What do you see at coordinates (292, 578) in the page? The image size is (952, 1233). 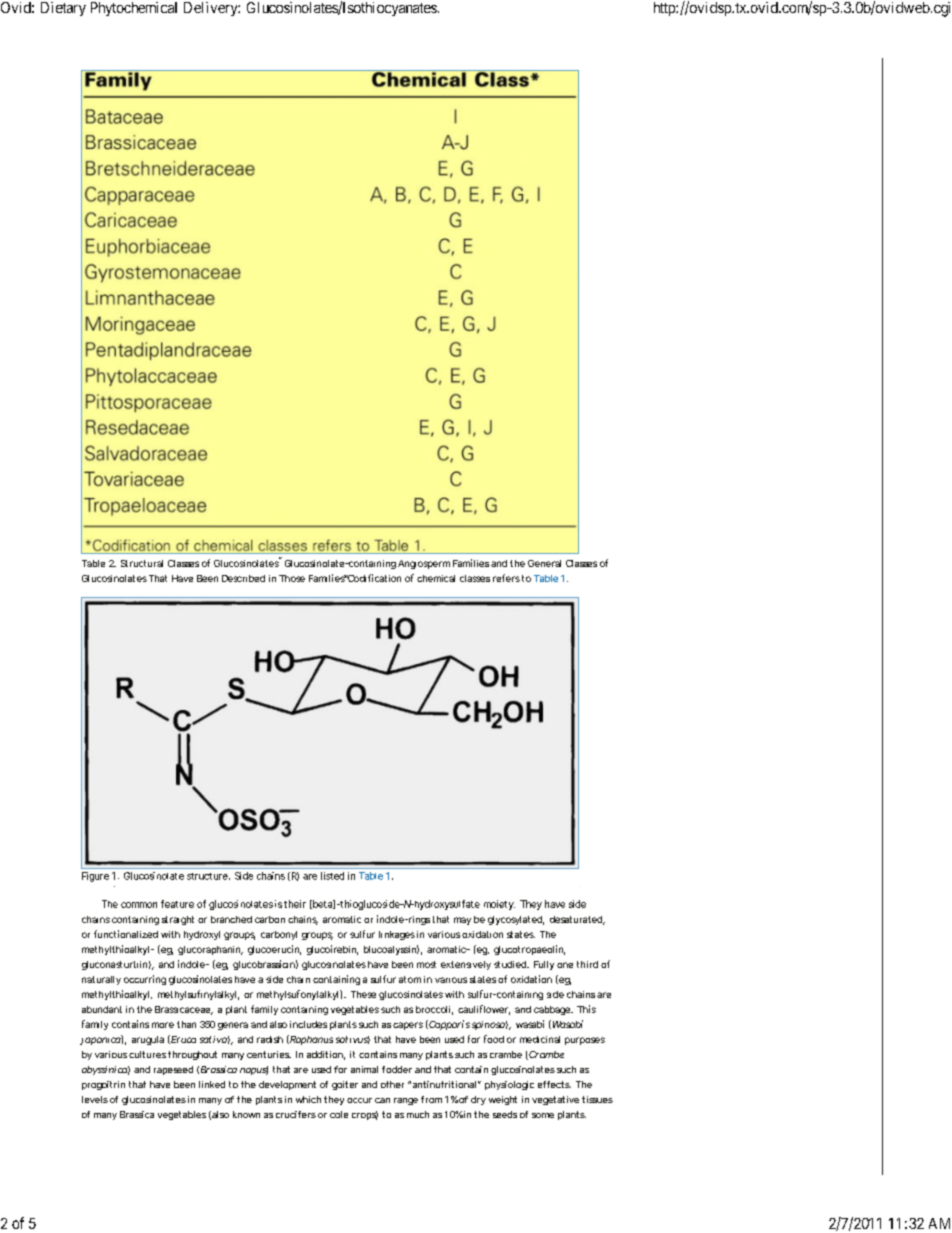 I see `Those` at bounding box center [292, 578].
